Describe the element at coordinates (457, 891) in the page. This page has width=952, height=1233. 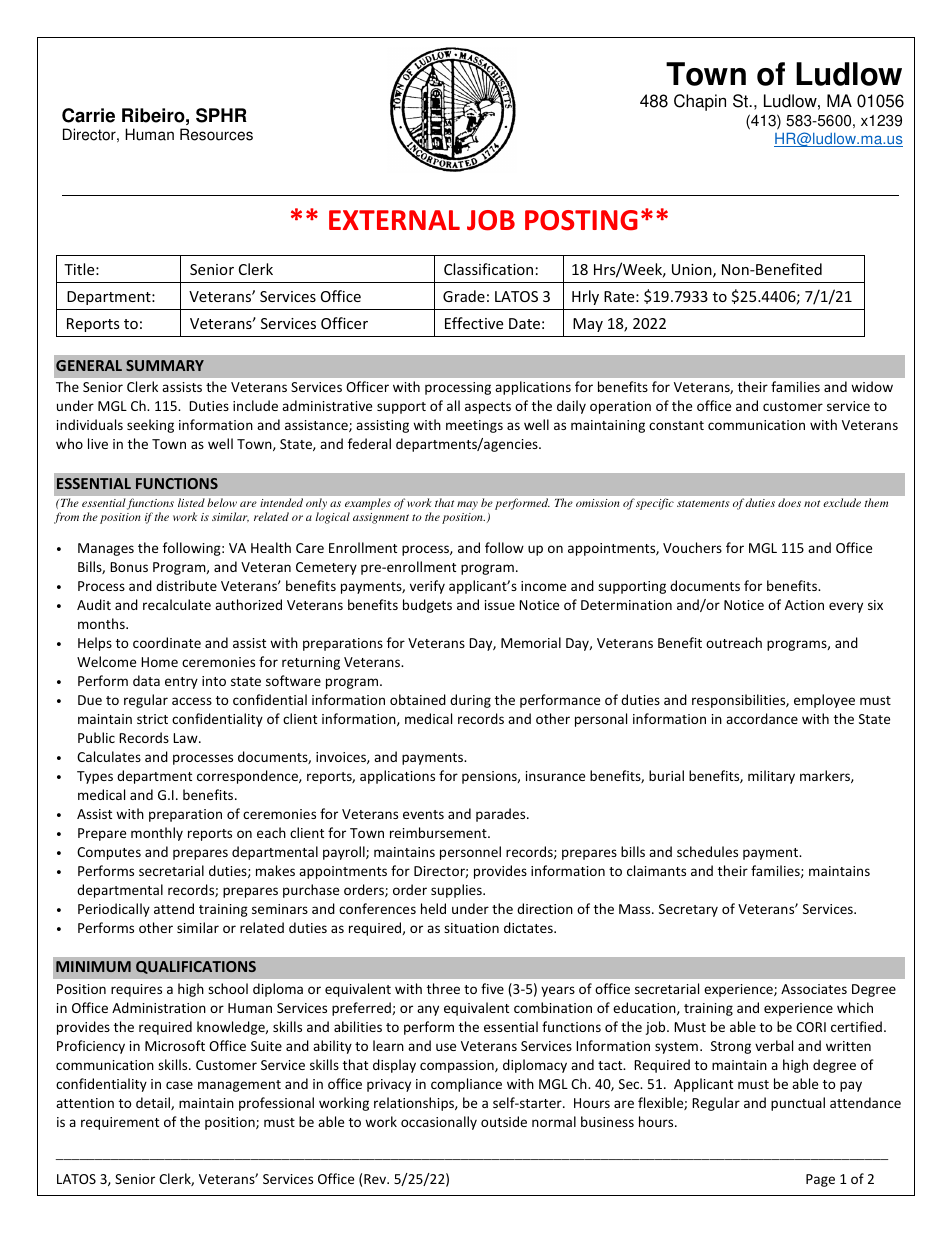
I see `supplies` at that location.
